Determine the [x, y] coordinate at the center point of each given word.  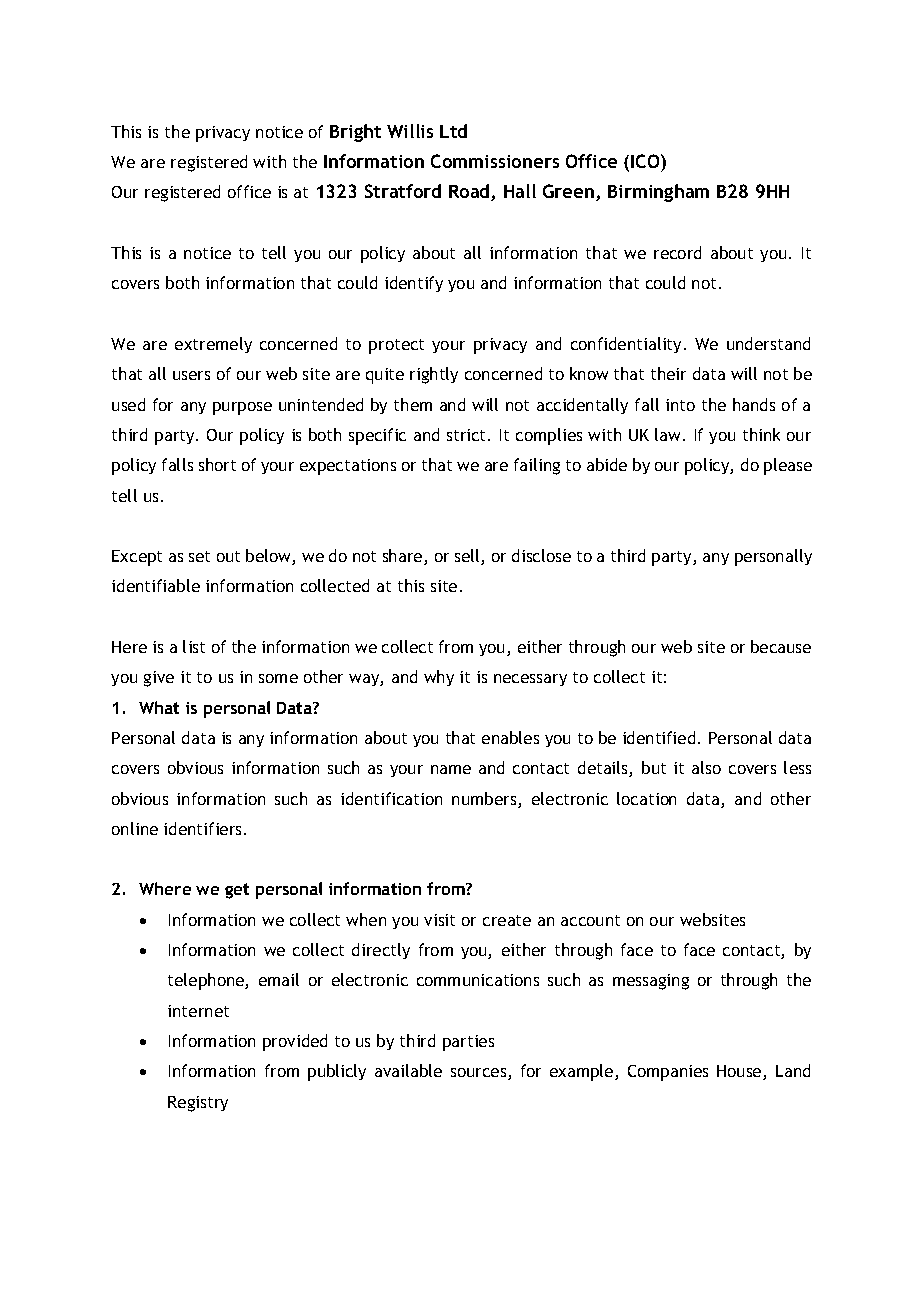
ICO [646, 161]
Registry [198, 1104]
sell [468, 557]
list [194, 646]
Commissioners [495, 161]
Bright [355, 133]
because [781, 646]
